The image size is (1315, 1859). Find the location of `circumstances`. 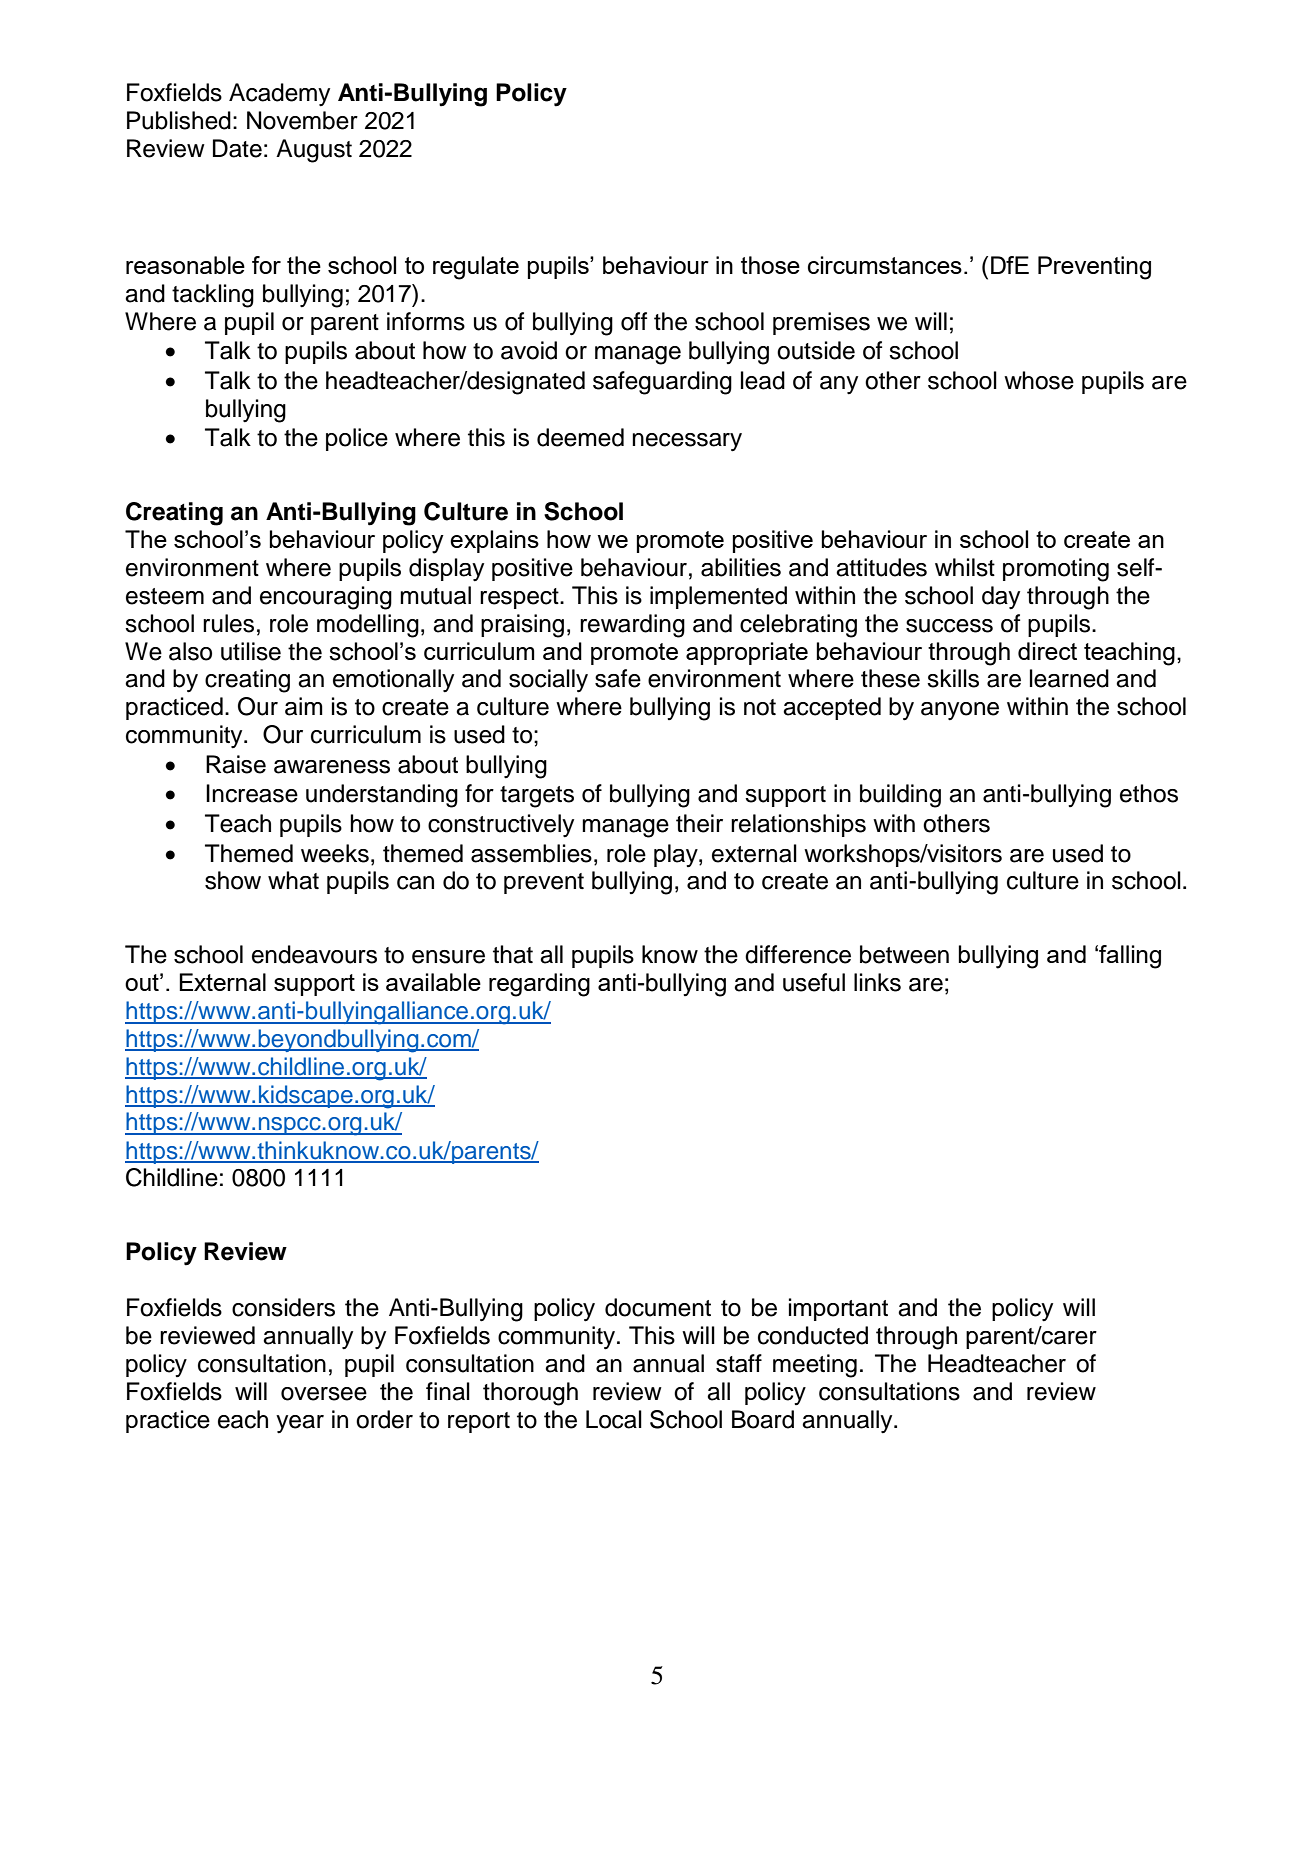

circumstances is located at coordinates (885, 265).
